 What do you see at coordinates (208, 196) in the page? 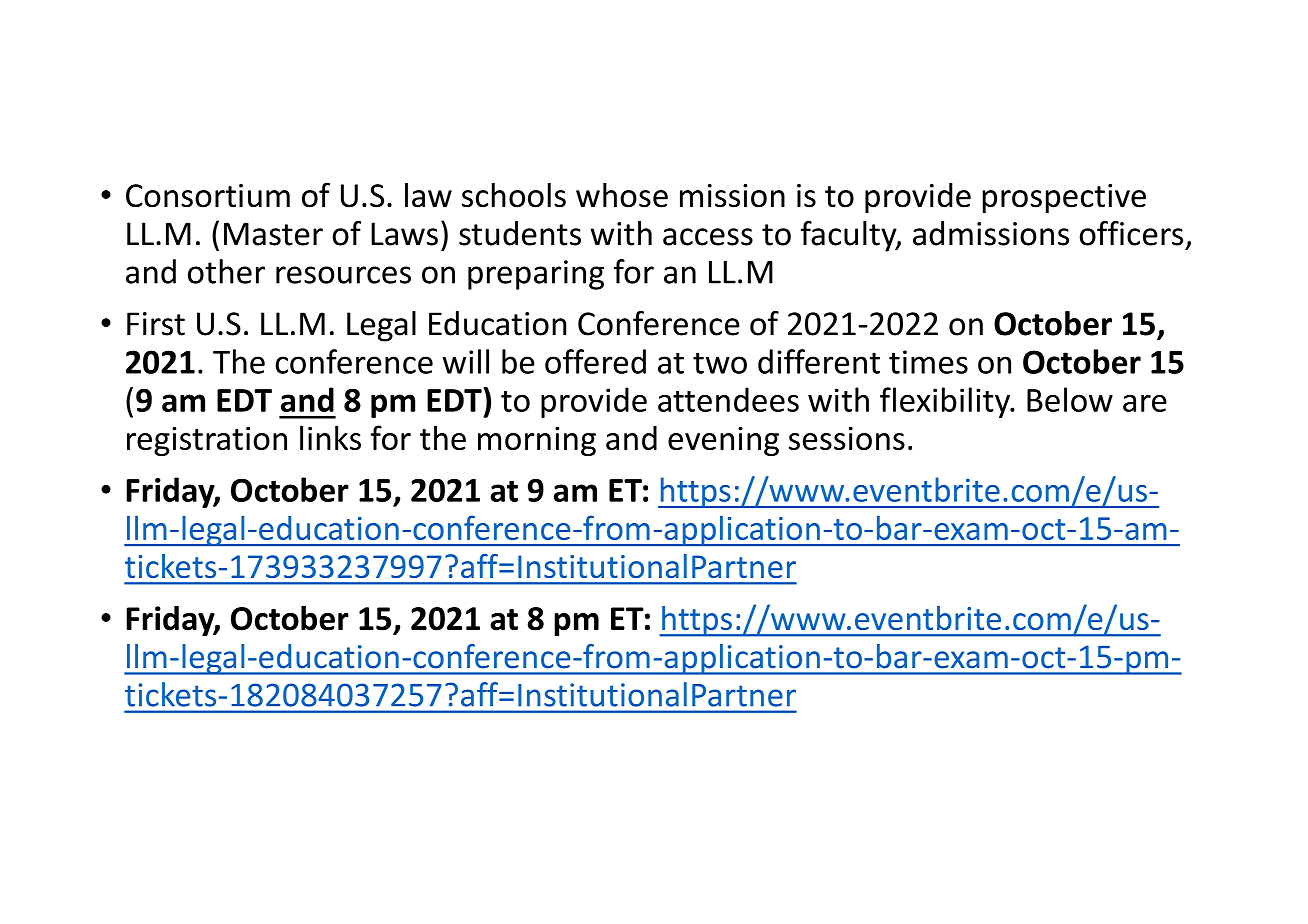
I see `Consortium` at bounding box center [208, 196].
